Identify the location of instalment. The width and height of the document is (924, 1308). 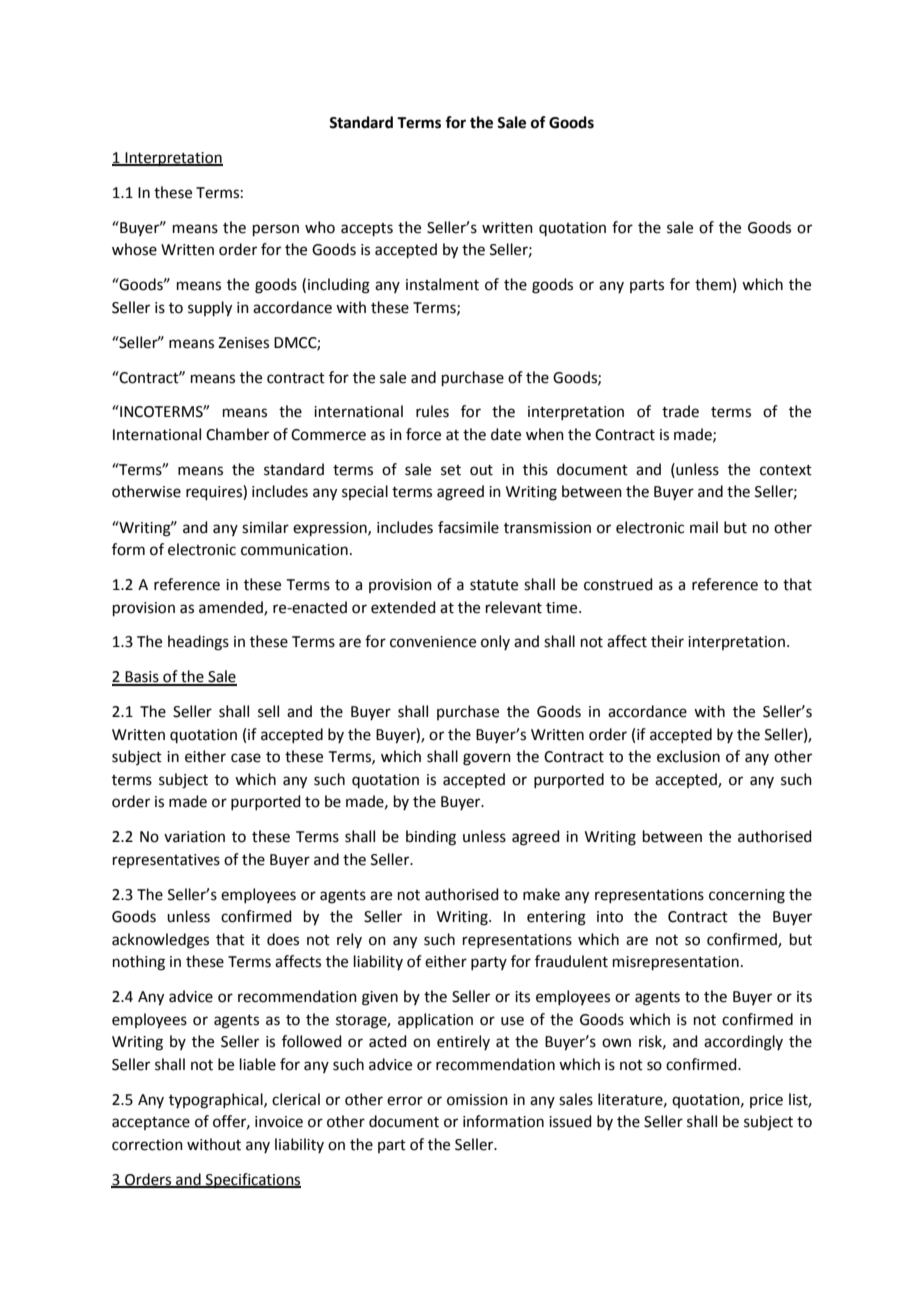
(442, 284).
